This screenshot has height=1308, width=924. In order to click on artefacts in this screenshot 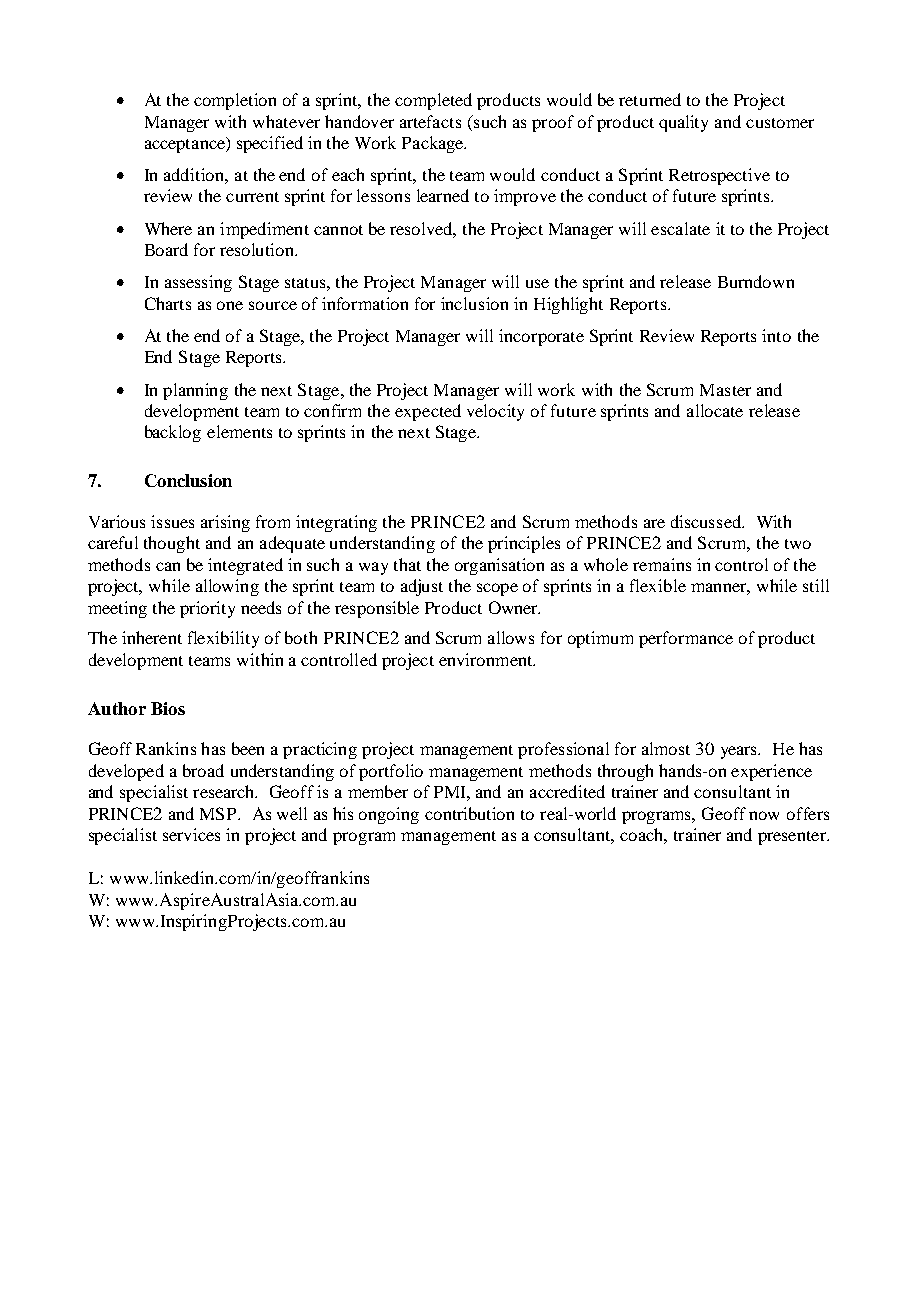, I will do `click(430, 121)`.
